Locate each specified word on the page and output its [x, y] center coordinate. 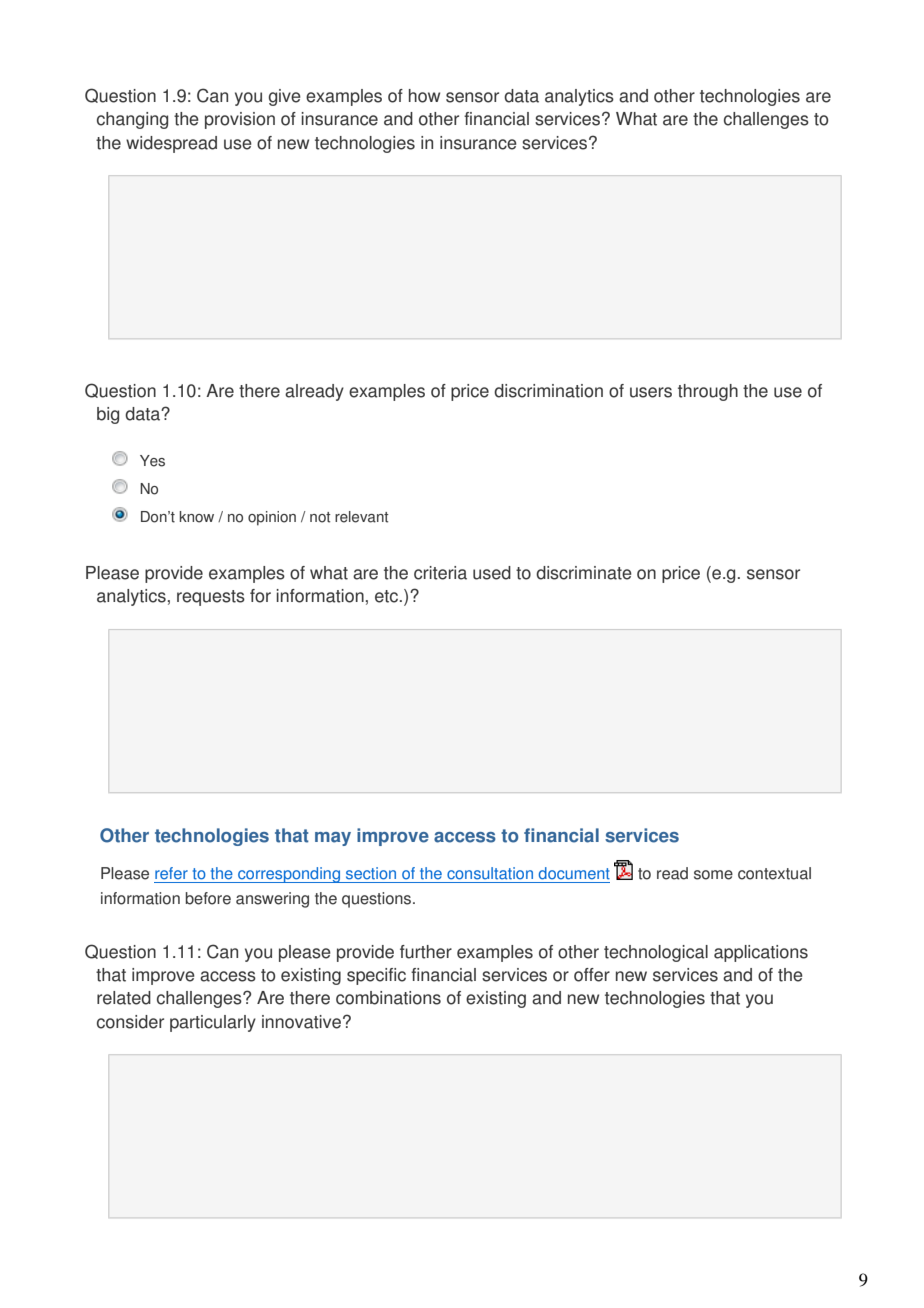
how [424, 96]
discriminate [584, 573]
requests [211, 598]
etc [388, 596]
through [708, 392]
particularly [213, 1023]
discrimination [548, 391]
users [651, 392]
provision [240, 120]
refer [171, 873]
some [713, 875]
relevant [362, 517]
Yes [152, 461]
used [492, 573]
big [108, 415]
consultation [490, 873]
